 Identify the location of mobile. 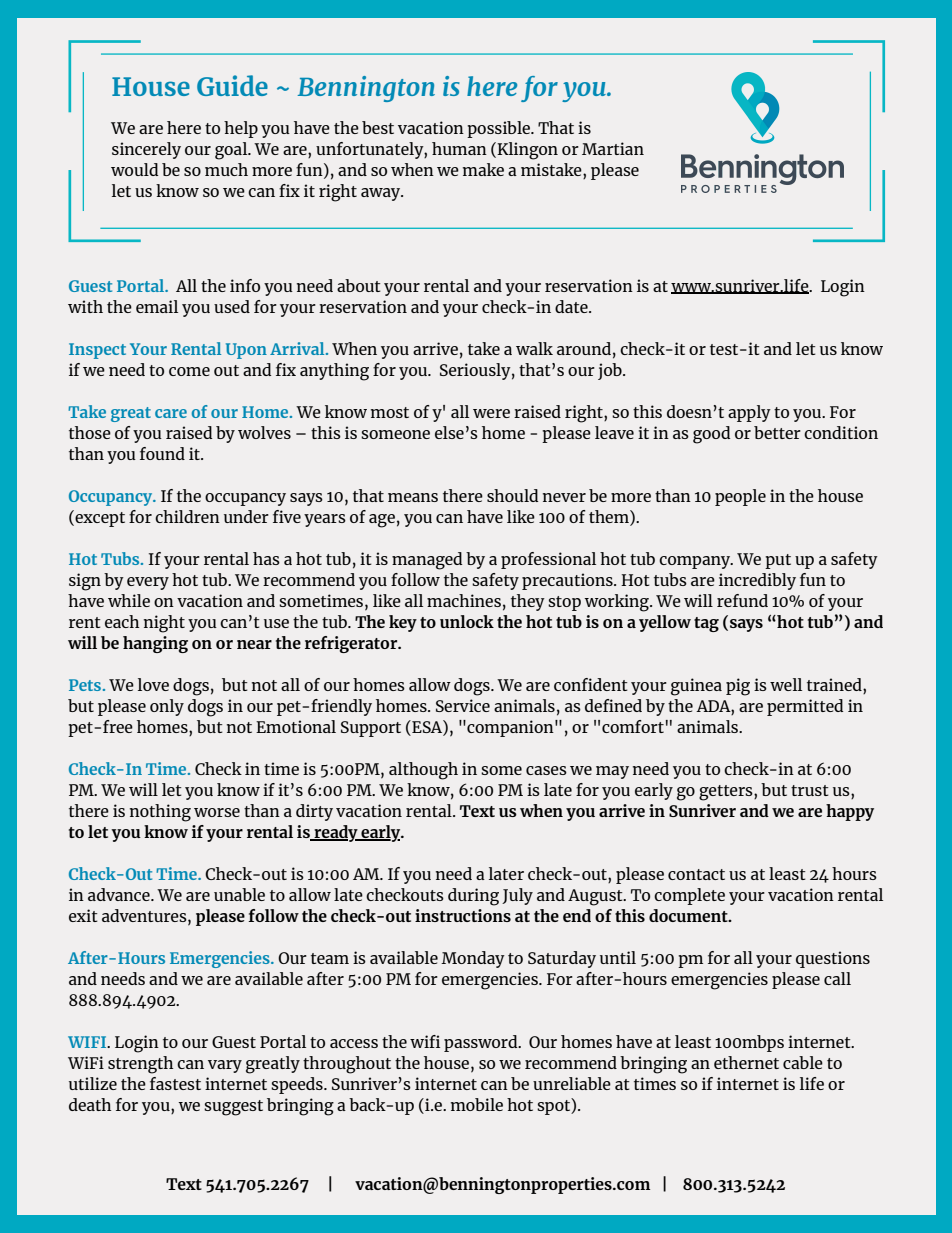
(477, 1104).
